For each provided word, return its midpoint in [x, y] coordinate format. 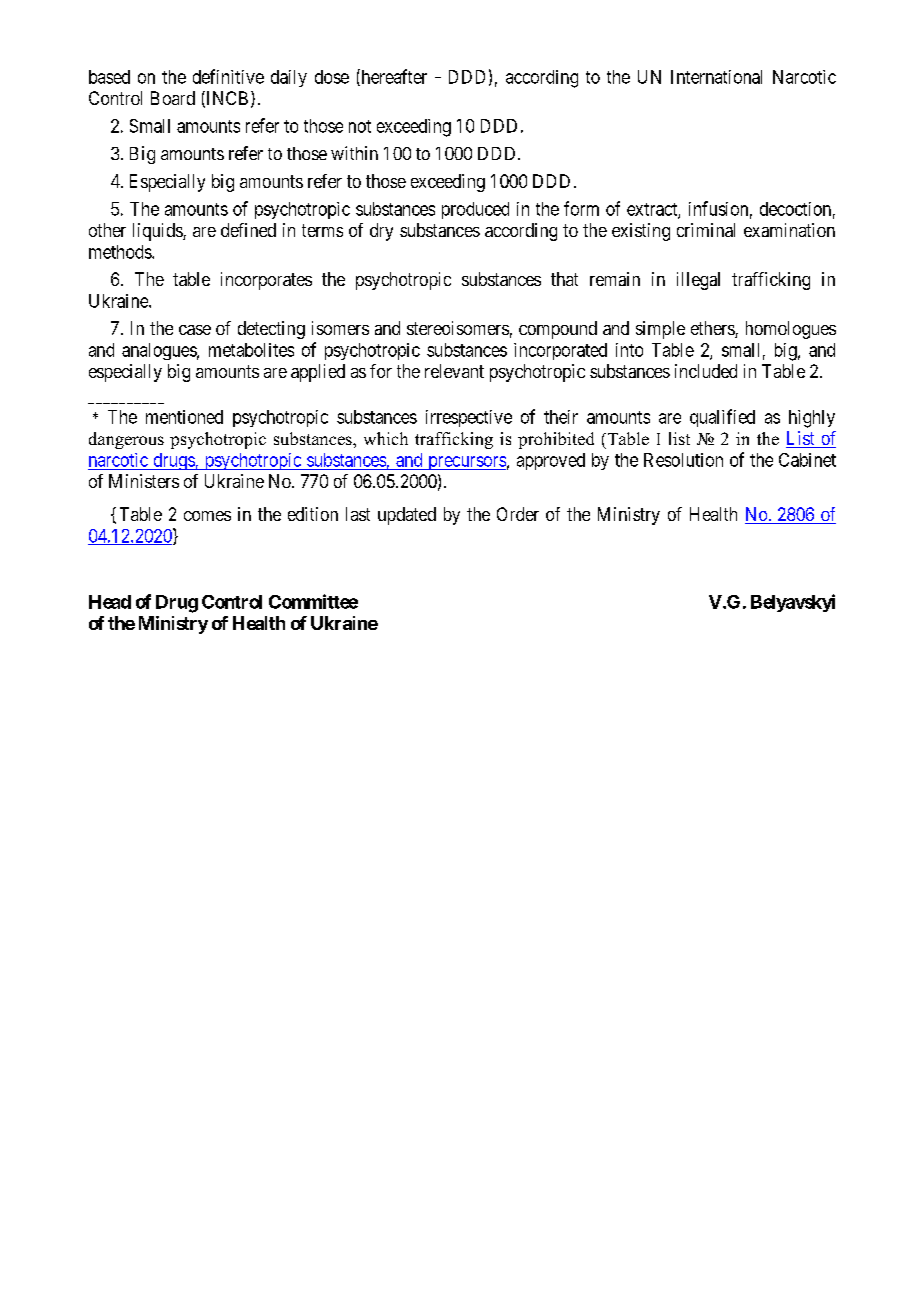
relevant [454, 371]
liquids [158, 232]
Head [110, 602]
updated [407, 516]
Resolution [683, 460]
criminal [706, 230]
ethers [713, 329]
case [195, 330]
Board [173, 98]
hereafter [393, 77]
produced [475, 210]
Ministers [144, 481]
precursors [466, 463]
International [716, 77]
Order [518, 514]
